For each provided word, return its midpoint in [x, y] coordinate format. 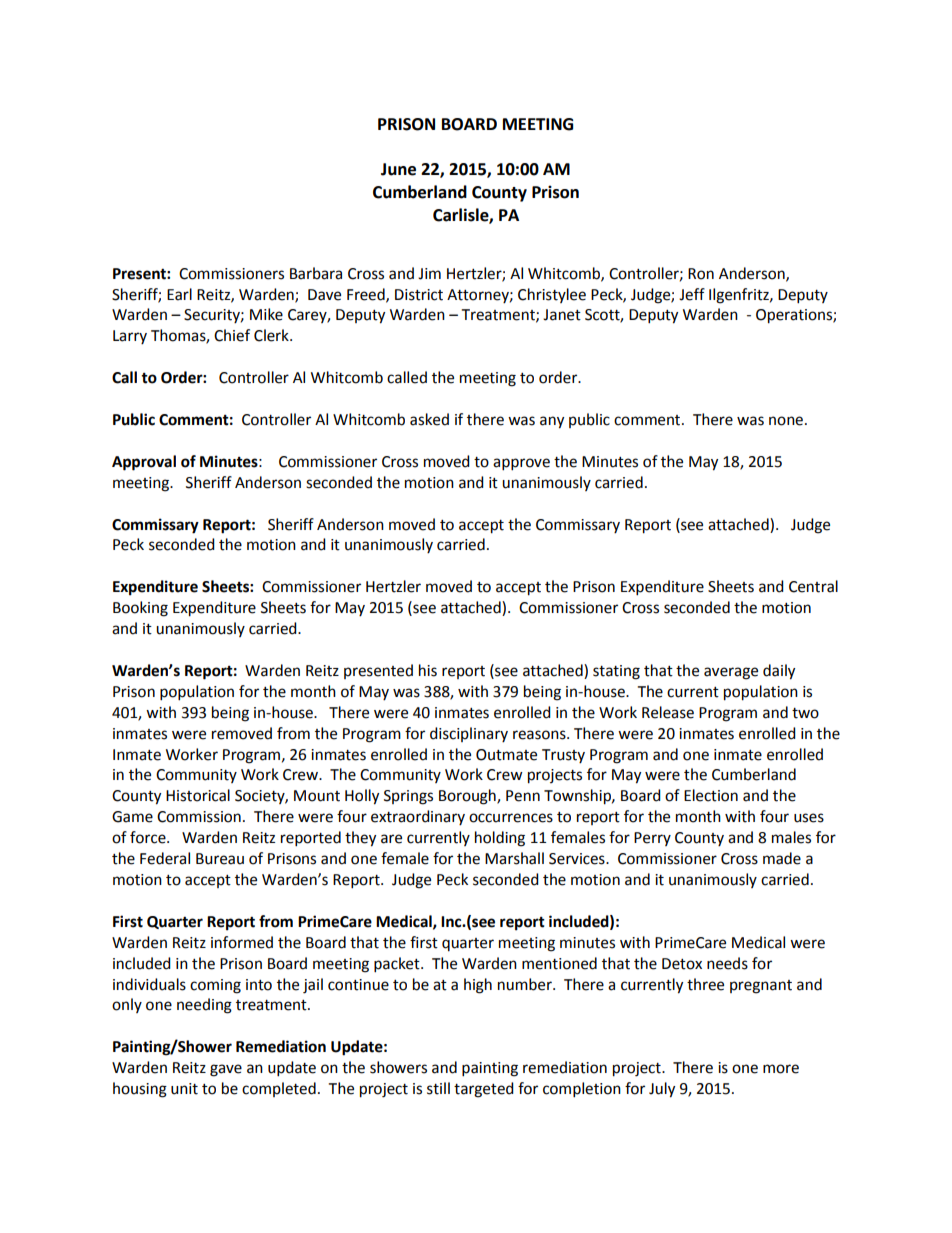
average [731, 673]
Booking [140, 609]
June [398, 169]
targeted [484, 1090]
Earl [179, 294]
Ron [701, 274]
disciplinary [469, 734]
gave [226, 1070]
